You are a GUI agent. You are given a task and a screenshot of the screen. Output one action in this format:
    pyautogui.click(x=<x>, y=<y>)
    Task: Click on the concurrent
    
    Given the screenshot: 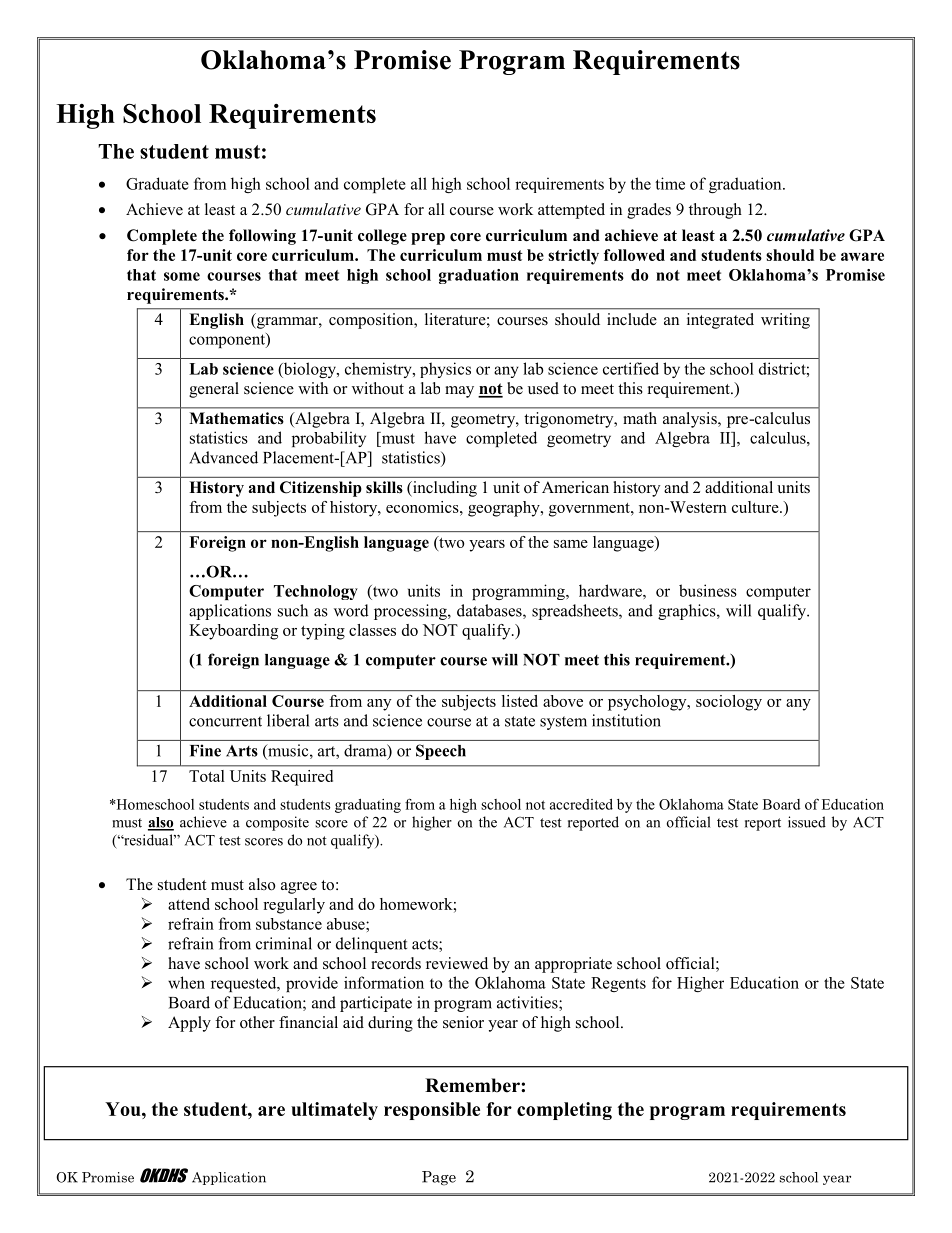 What is the action you would take?
    pyautogui.click(x=225, y=721)
